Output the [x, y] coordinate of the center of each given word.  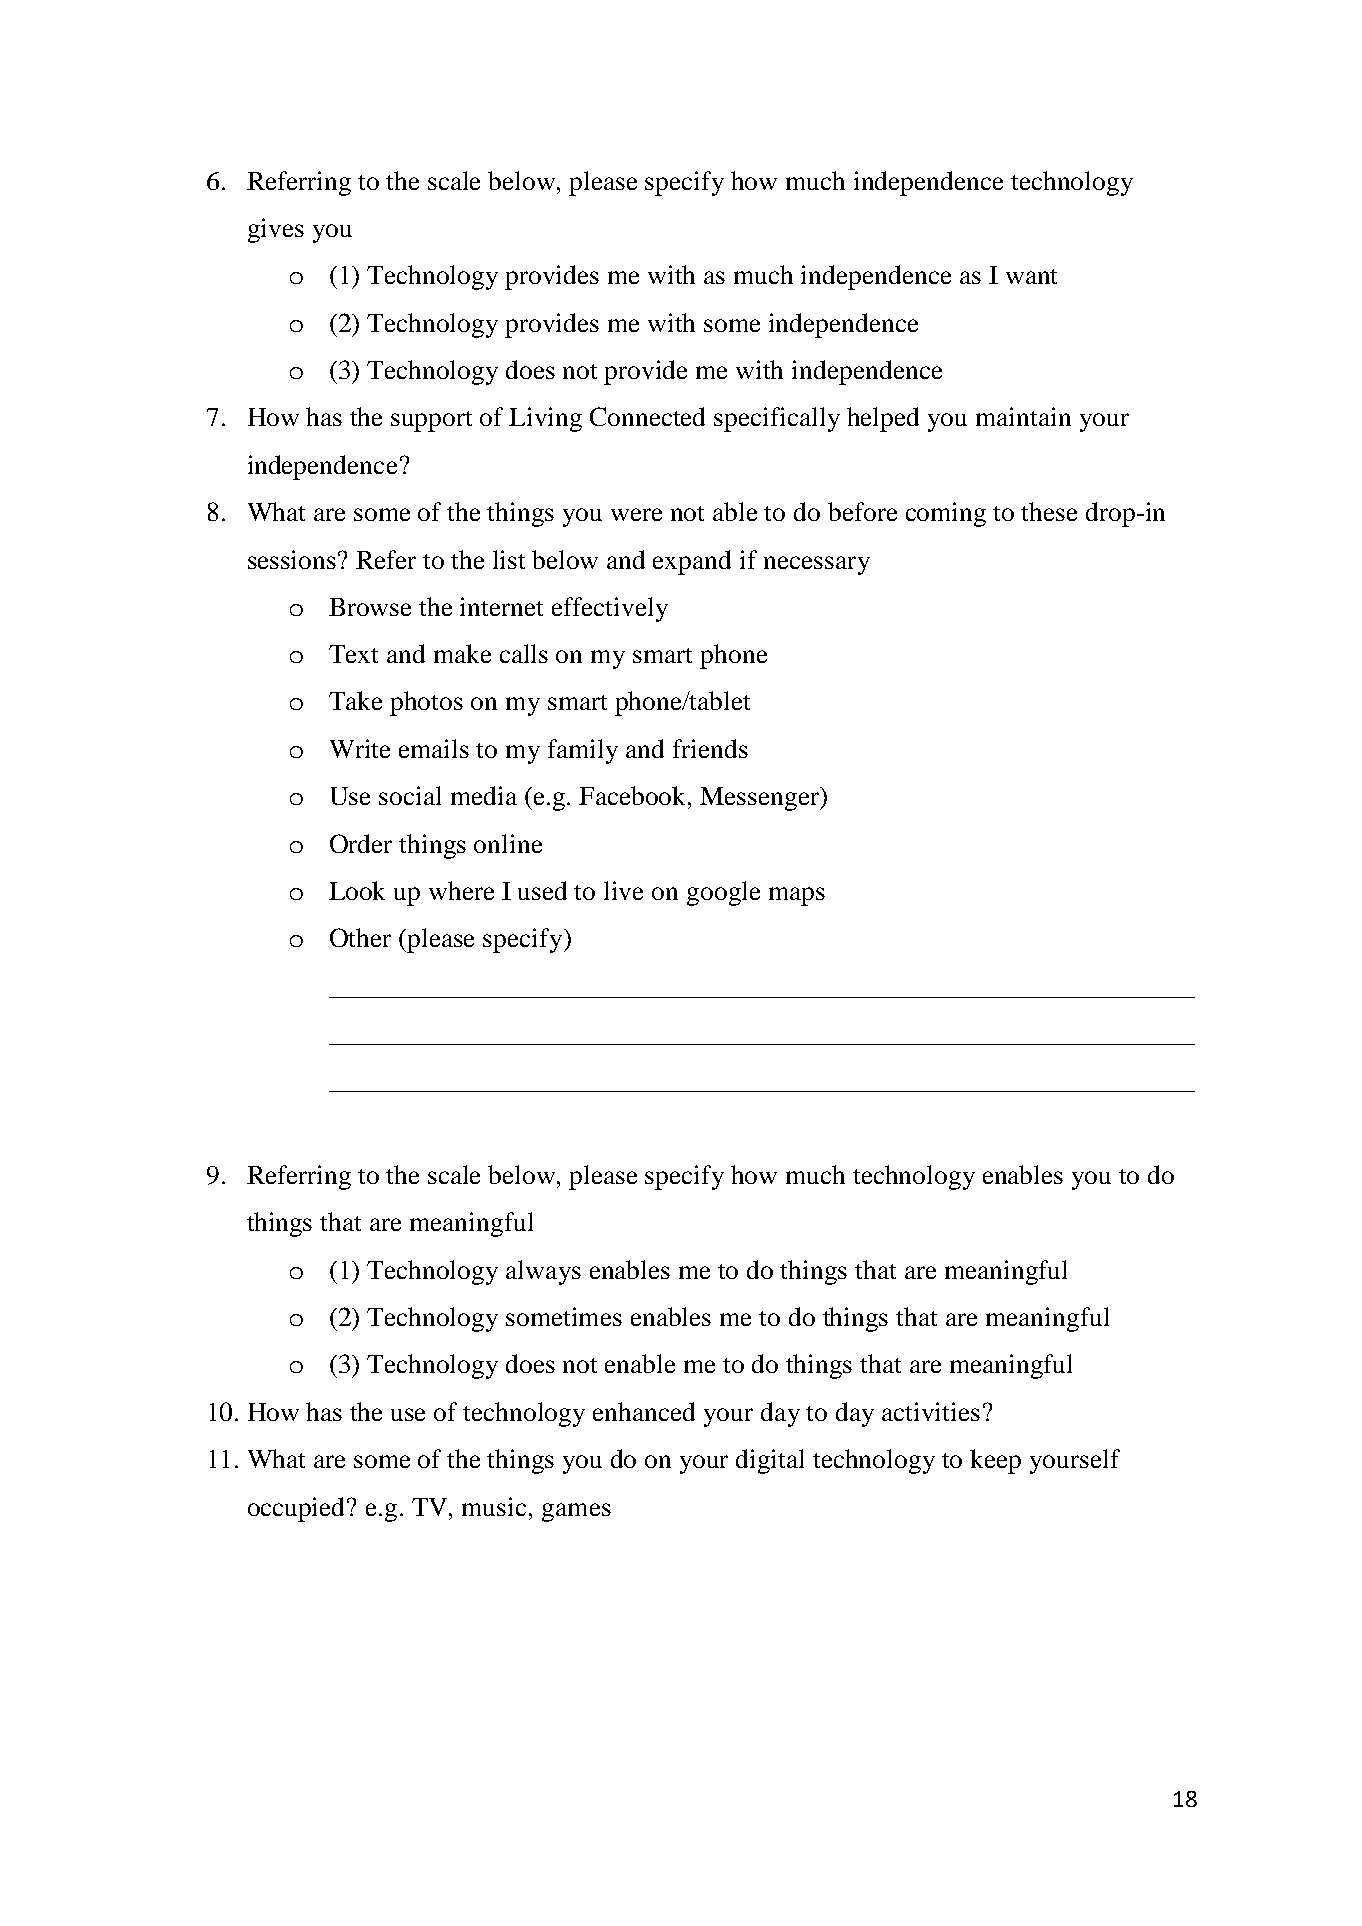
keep [995, 1461]
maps [797, 896]
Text [353, 654]
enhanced [644, 1411]
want [1031, 276]
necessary [817, 565]
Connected [647, 416]
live [623, 890]
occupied [298, 1509]
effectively [610, 609]
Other [360, 937]
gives [276, 230]
